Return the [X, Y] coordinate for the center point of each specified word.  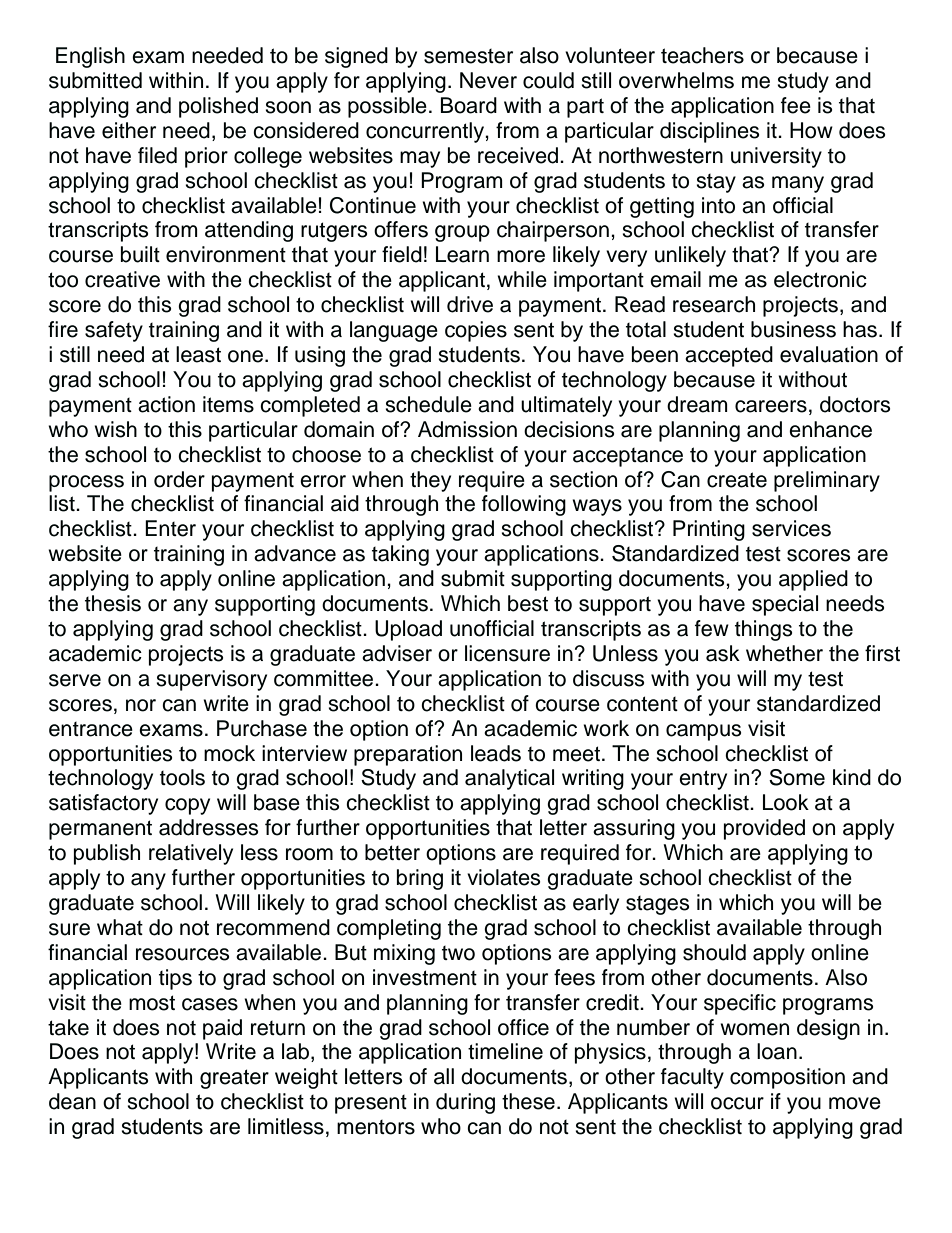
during [465, 1103]
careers [771, 406]
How [811, 130]
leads [496, 753]
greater [234, 1079]
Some [797, 777]
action [166, 404]
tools [182, 777]
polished [218, 107]
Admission [467, 429]
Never [488, 80]
